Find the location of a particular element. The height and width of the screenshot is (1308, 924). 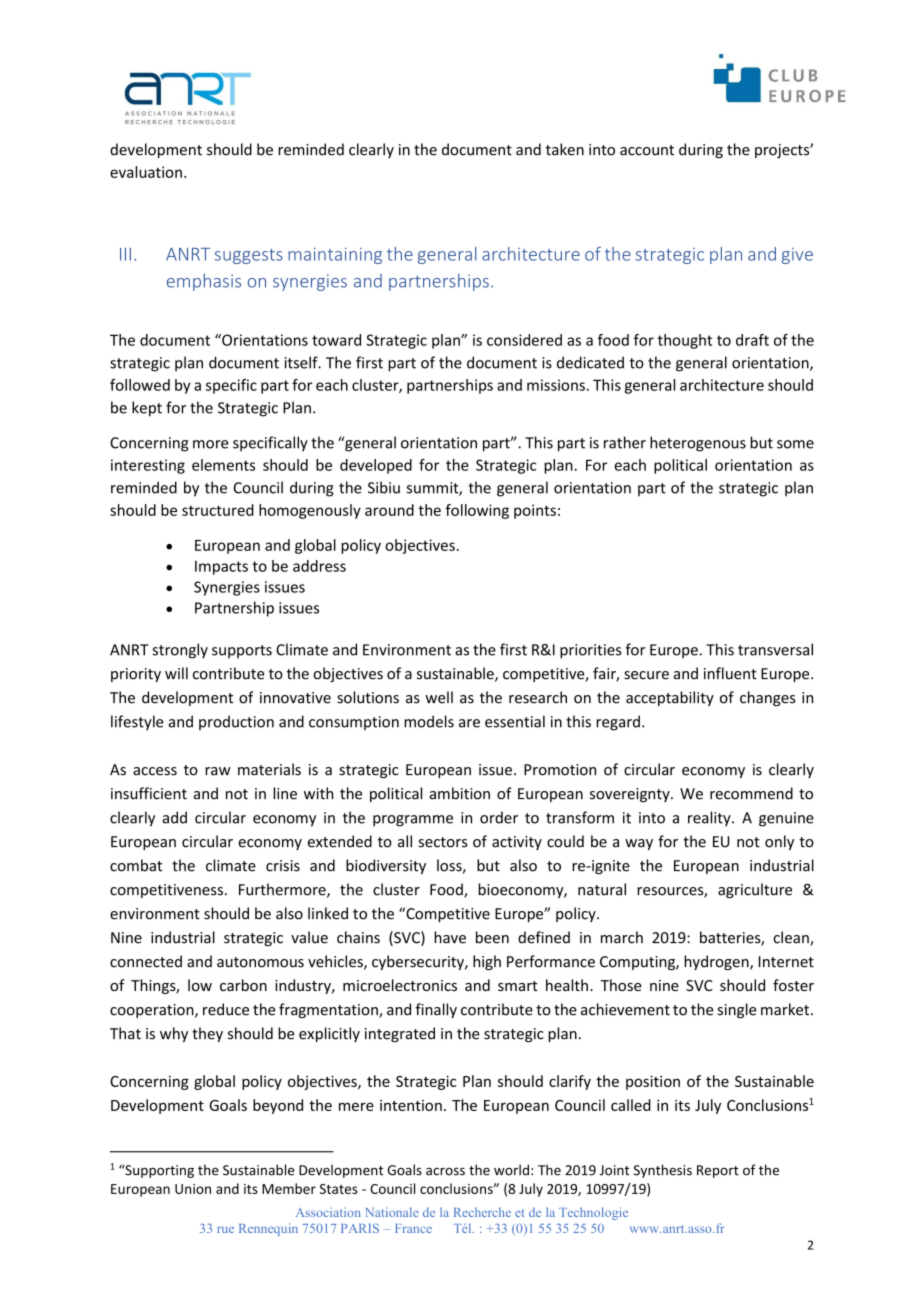

heterogenous is located at coordinates (698, 444).
